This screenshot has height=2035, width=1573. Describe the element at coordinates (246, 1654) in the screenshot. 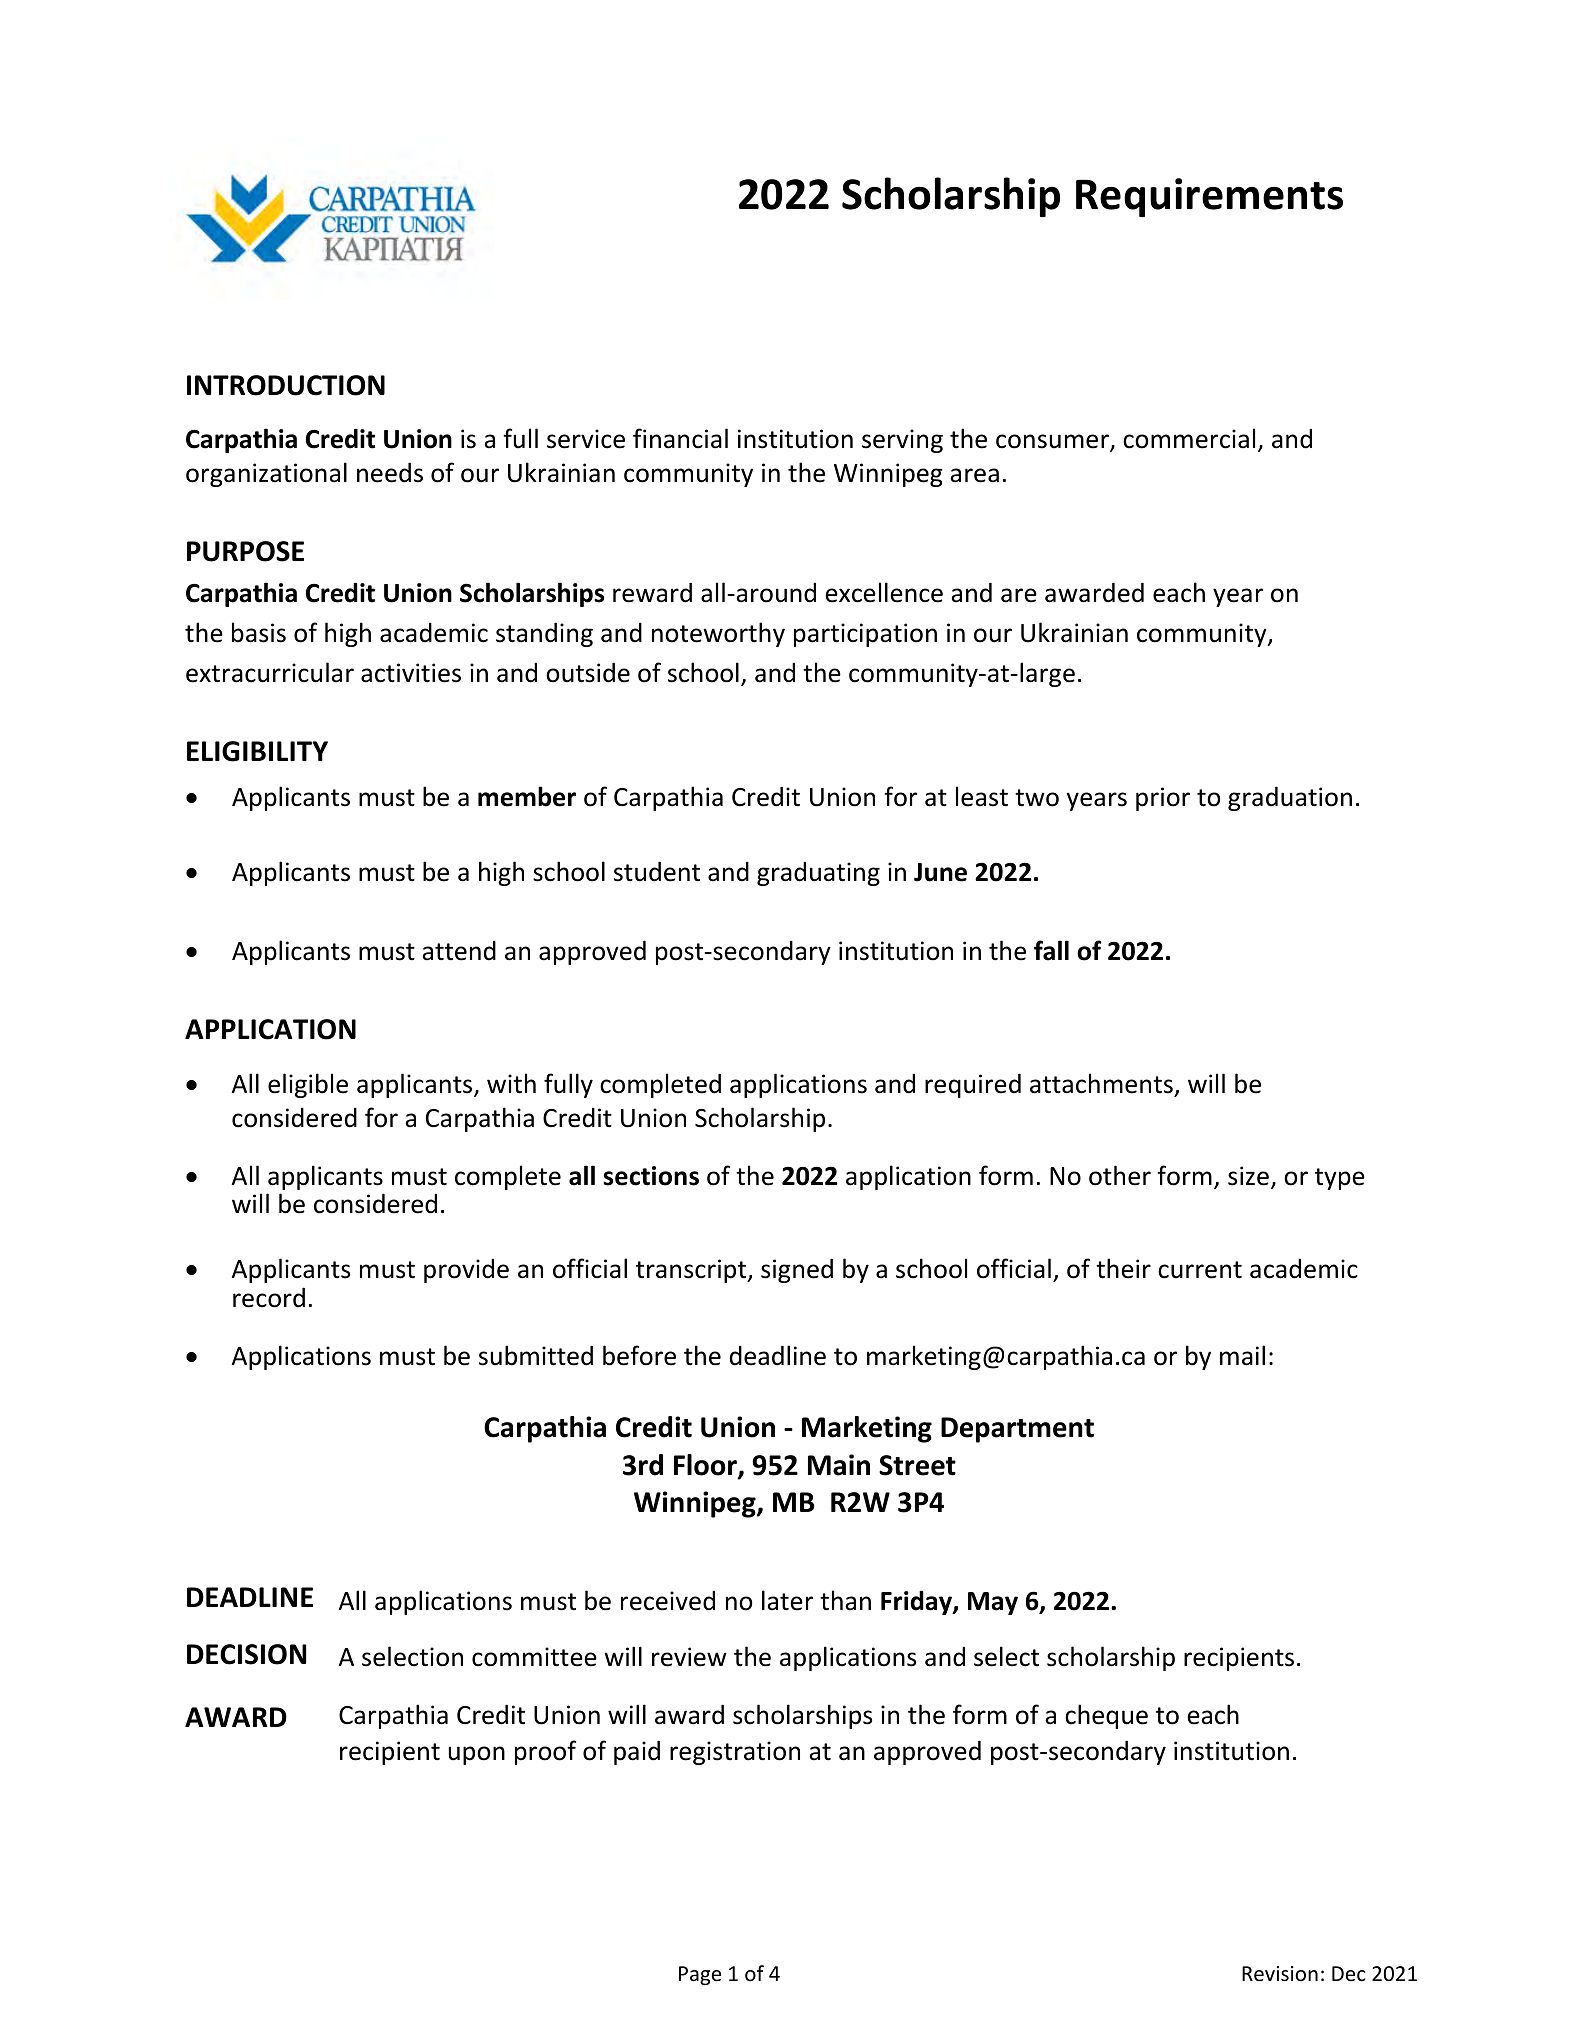

I see `DECISION` at that location.
